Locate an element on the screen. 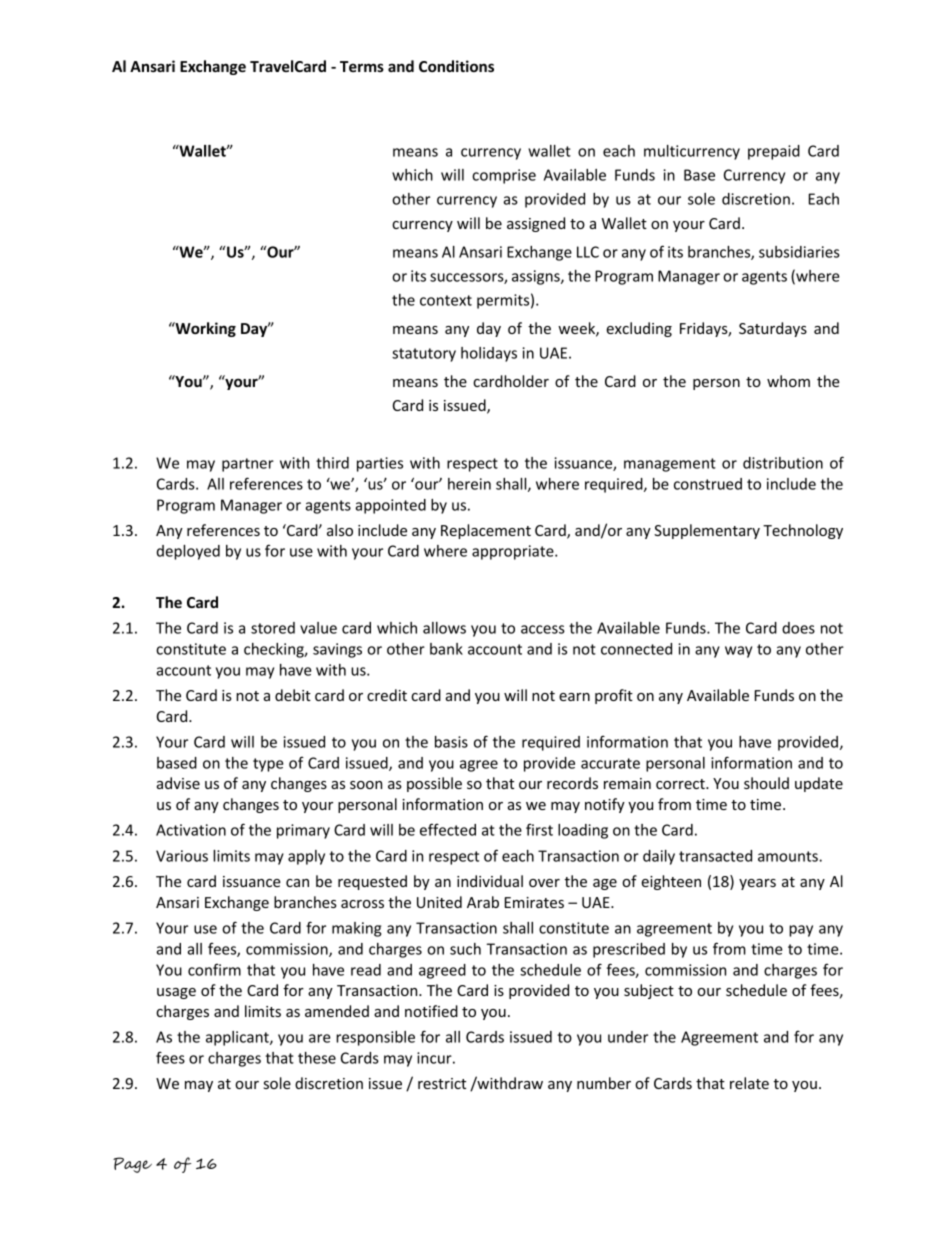 This screenshot has width=952, height=1233. stored is located at coordinates (273, 628).
